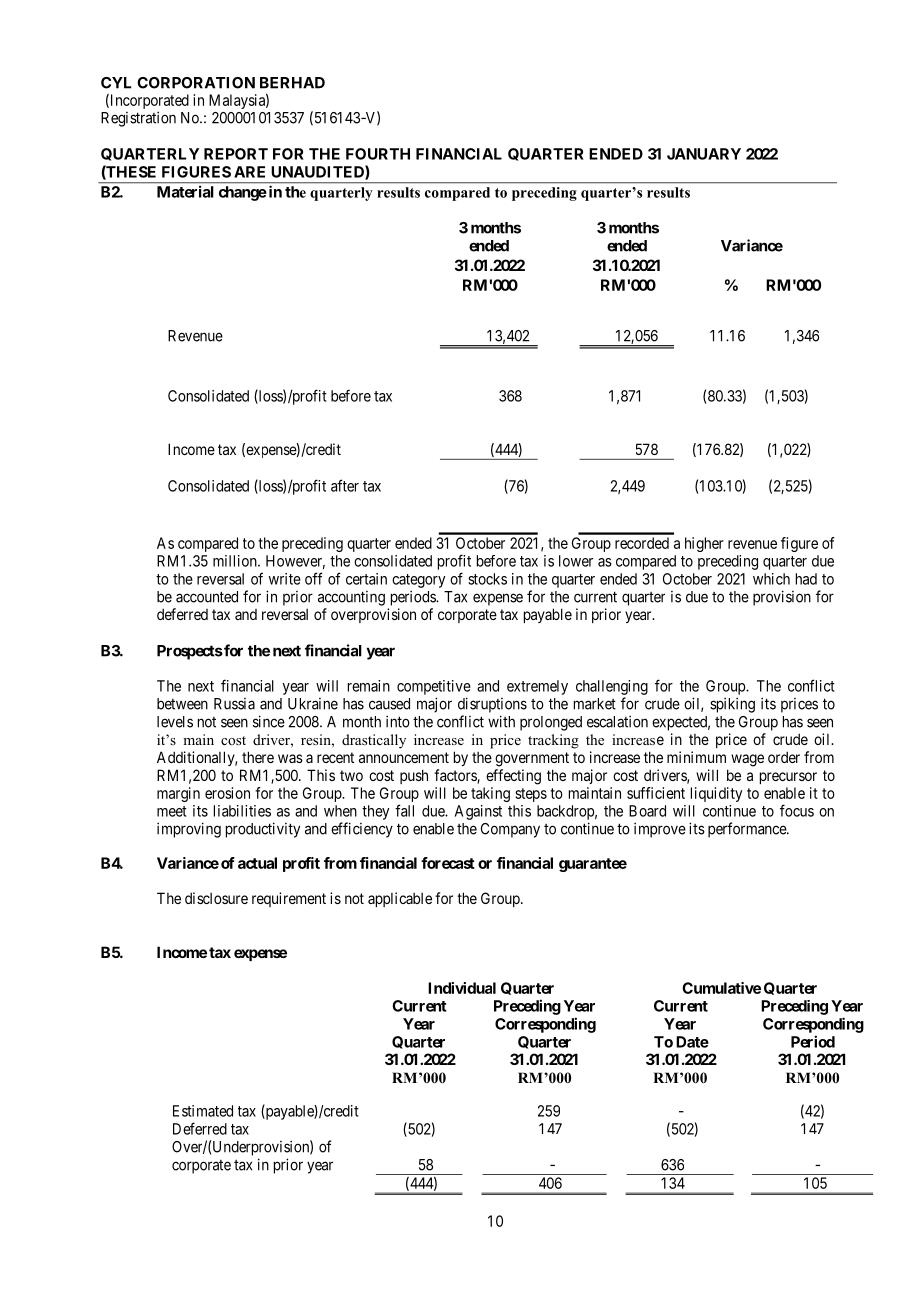  Describe the element at coordinates (771, 579) in the screenshot. I see `which` at that location.
